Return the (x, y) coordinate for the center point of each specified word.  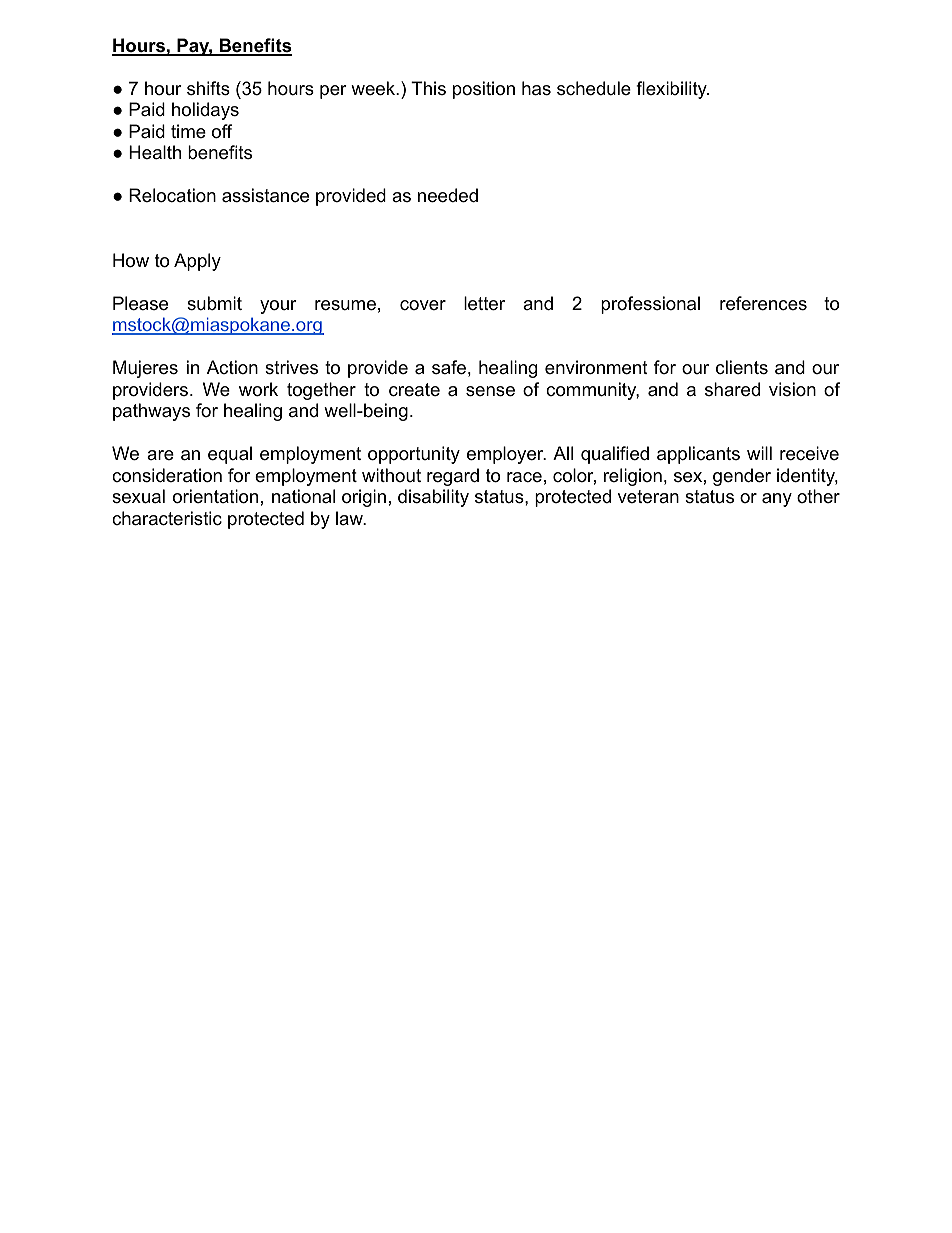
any (777, 500)
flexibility (672, 90)
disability (433, 498)
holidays (205, 111)
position (484, 90)
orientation (215, 496)
